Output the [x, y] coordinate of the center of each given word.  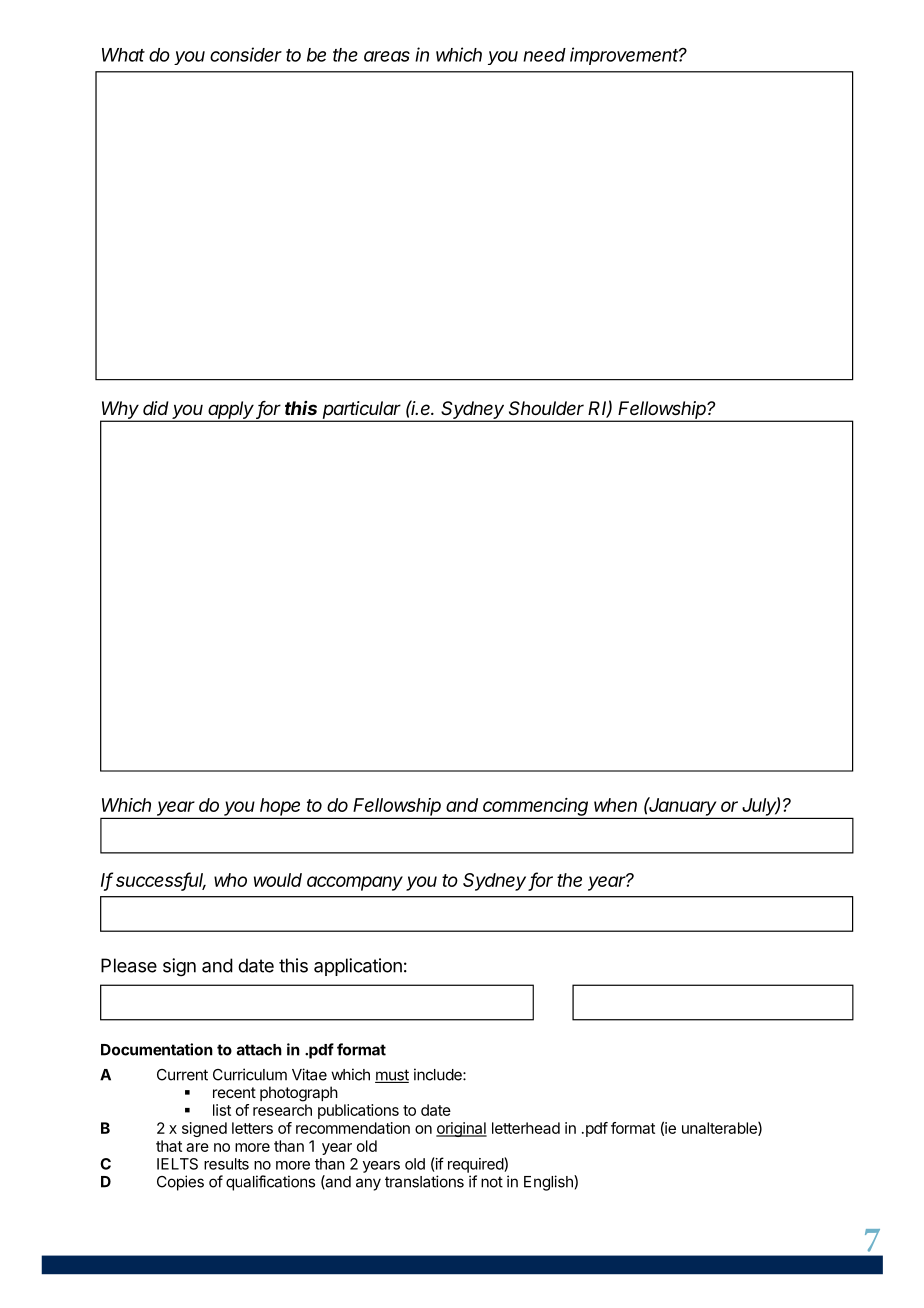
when [615, 805]
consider [246, 54]
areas [387, 56]
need [544, 55]
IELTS [177, 1164]
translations [424, 1181]
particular [362, 411]
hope [281, 808]
